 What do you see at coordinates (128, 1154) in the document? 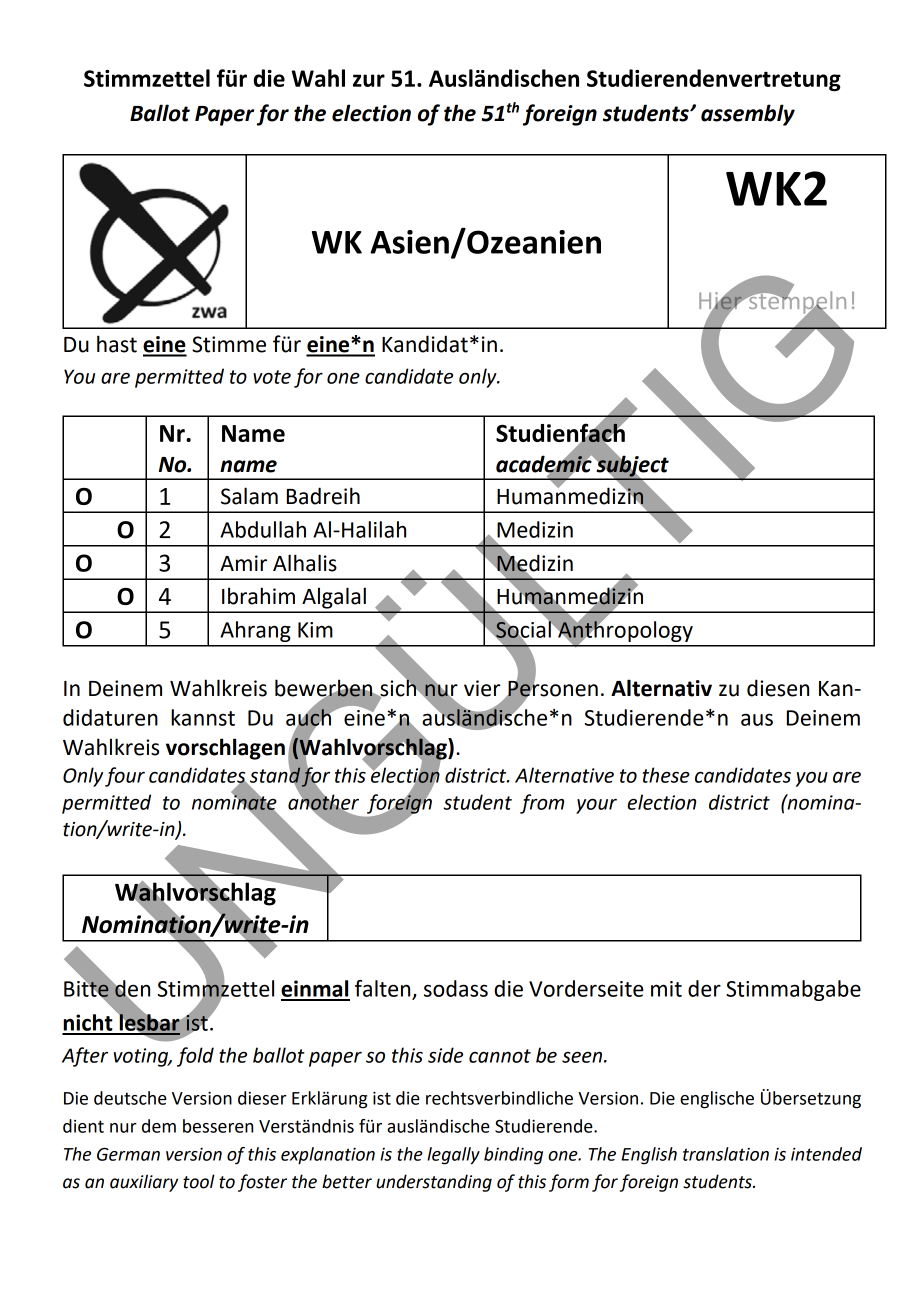
I see `German` at bounding box center [128, 1154].
